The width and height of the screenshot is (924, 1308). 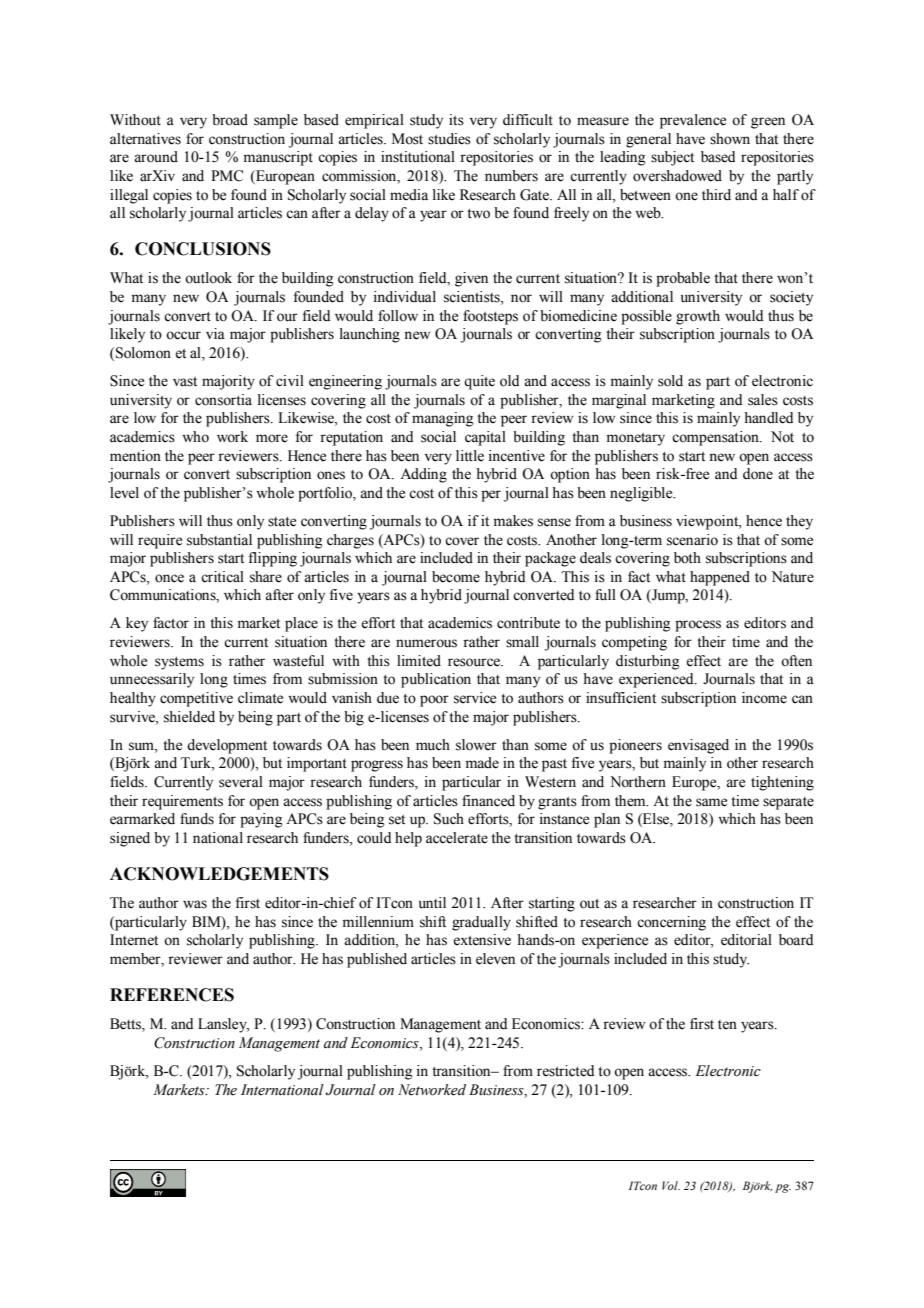 I want to click on shown, so click(x=730, y=139).
